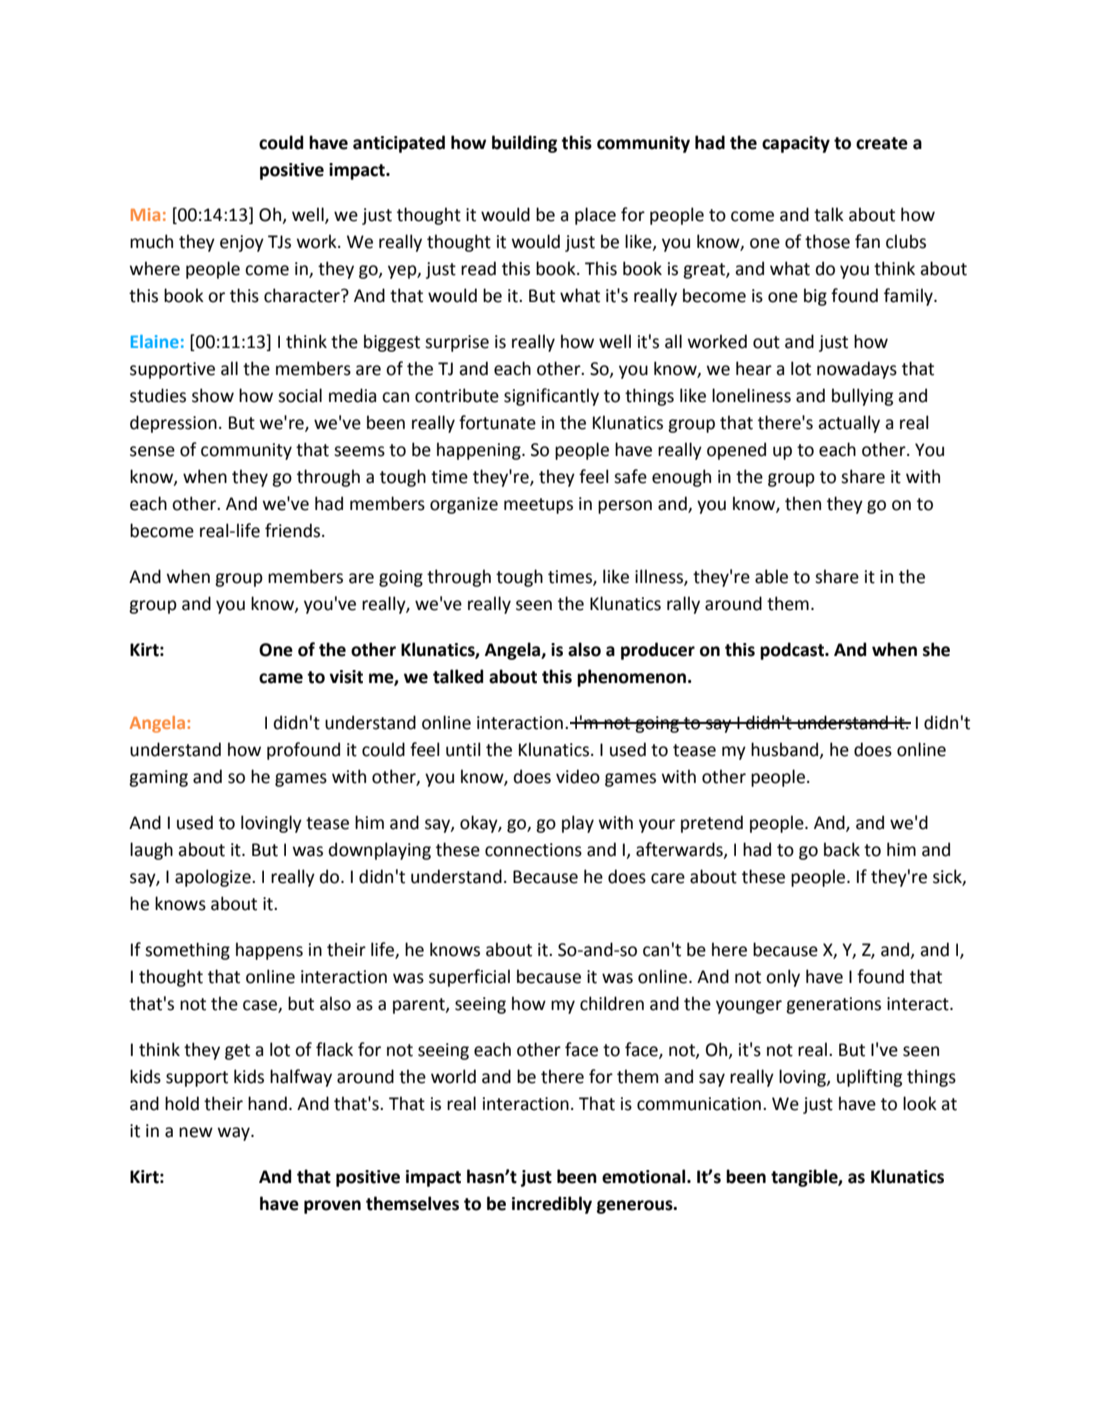 This image has width=1102, height=1426. What do you see at coordinates (533, 850) in the image?
I see `connections` at bounding box center [533, 850].
